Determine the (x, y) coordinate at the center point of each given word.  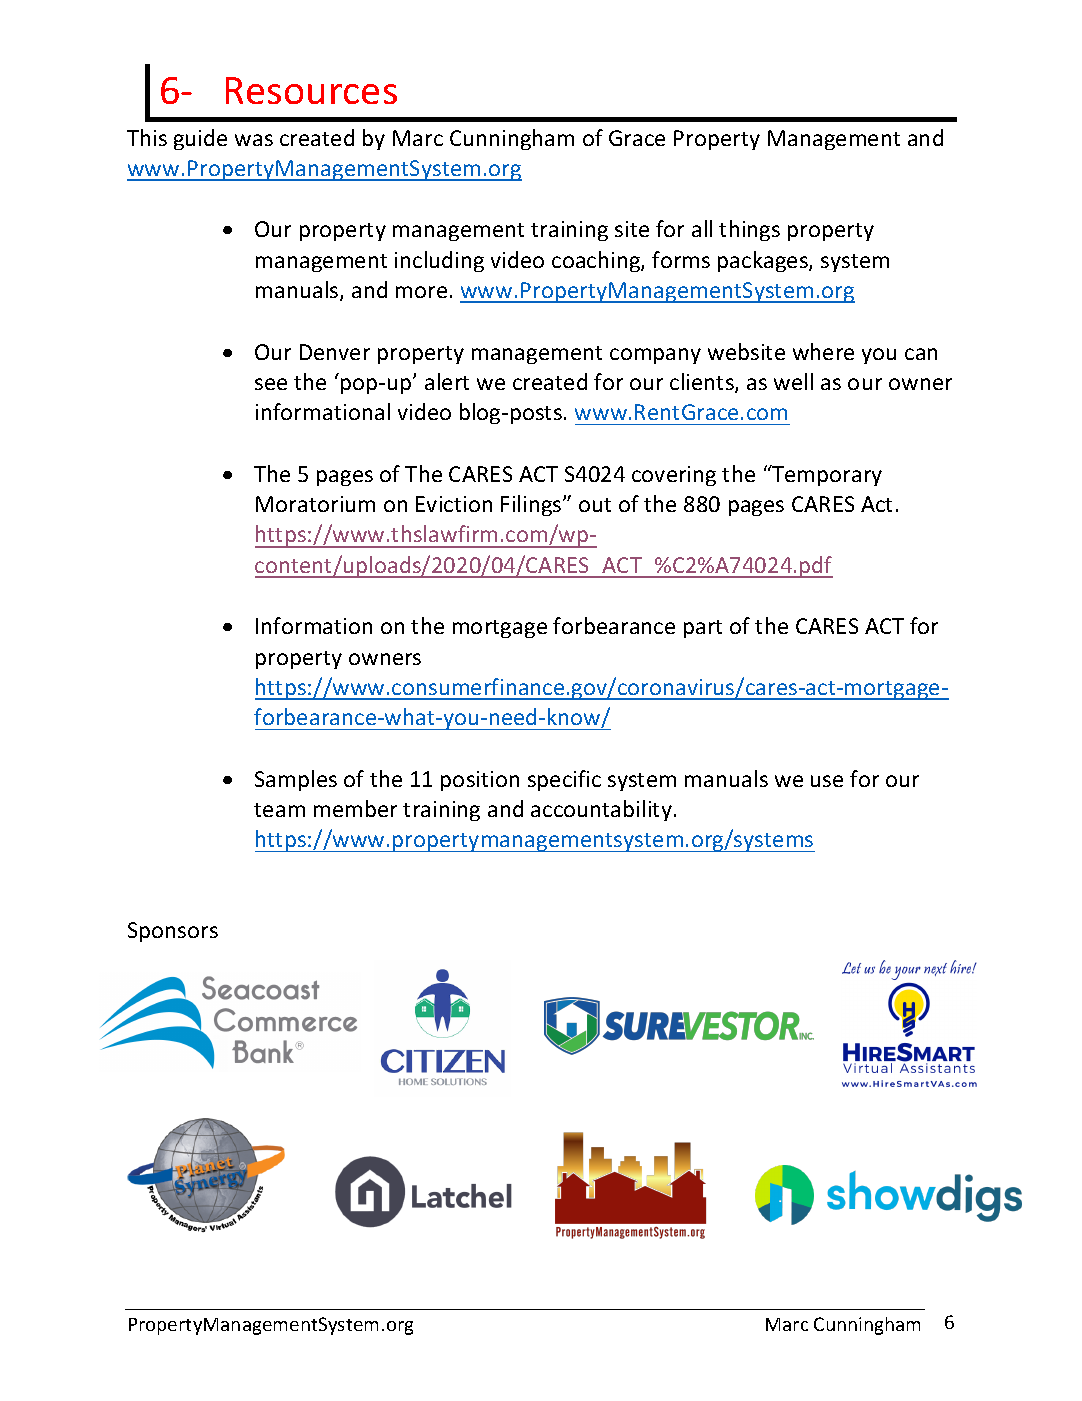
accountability (601, 810)
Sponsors (173, 932)
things (749, 230)
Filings (532, 505)
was (254, 140)
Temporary (826, 475)
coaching (597, 261)
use (827, 781)
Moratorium (315, 504)
